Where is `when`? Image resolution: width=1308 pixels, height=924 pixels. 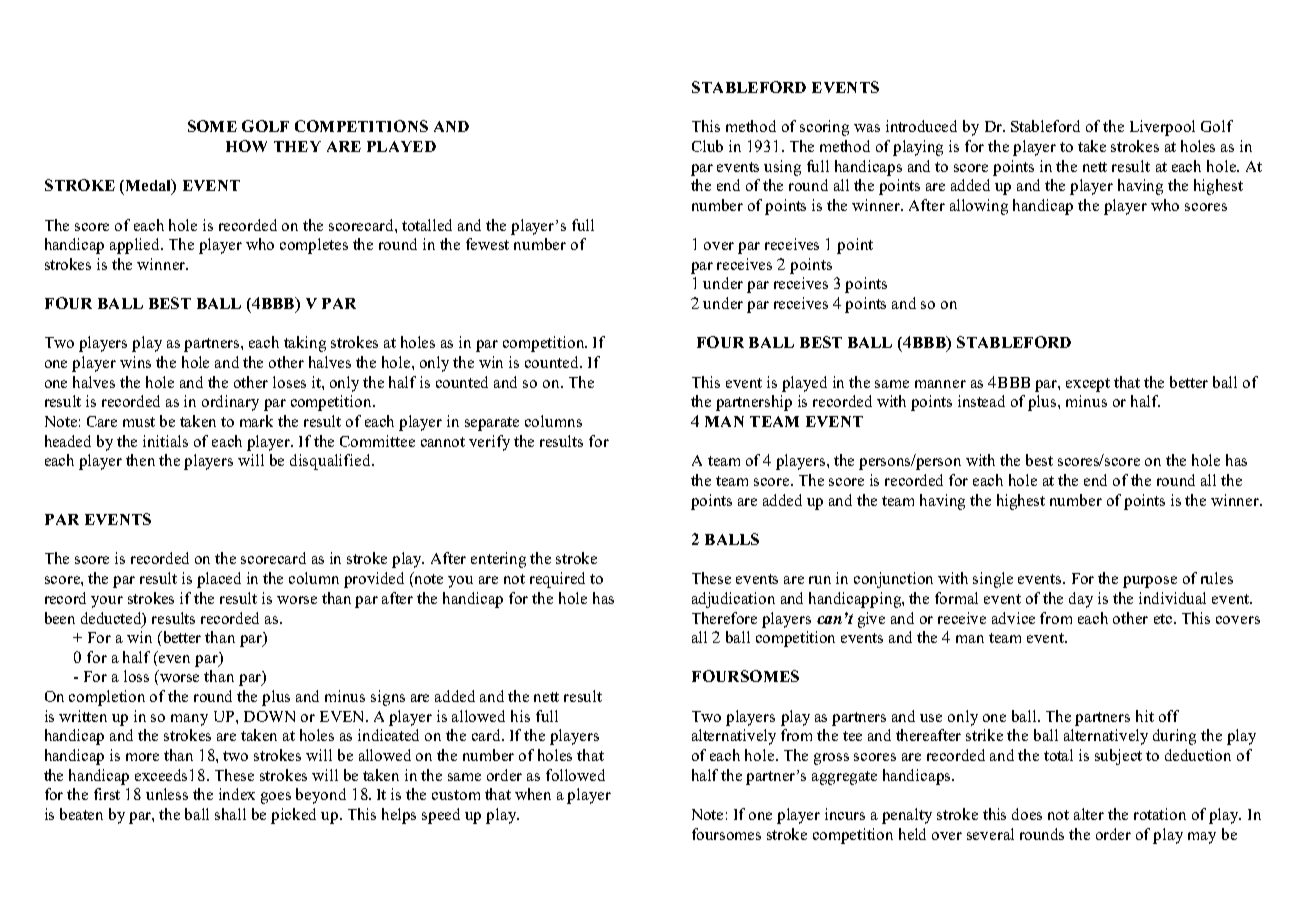 when is located at coordinates (533, 794).
